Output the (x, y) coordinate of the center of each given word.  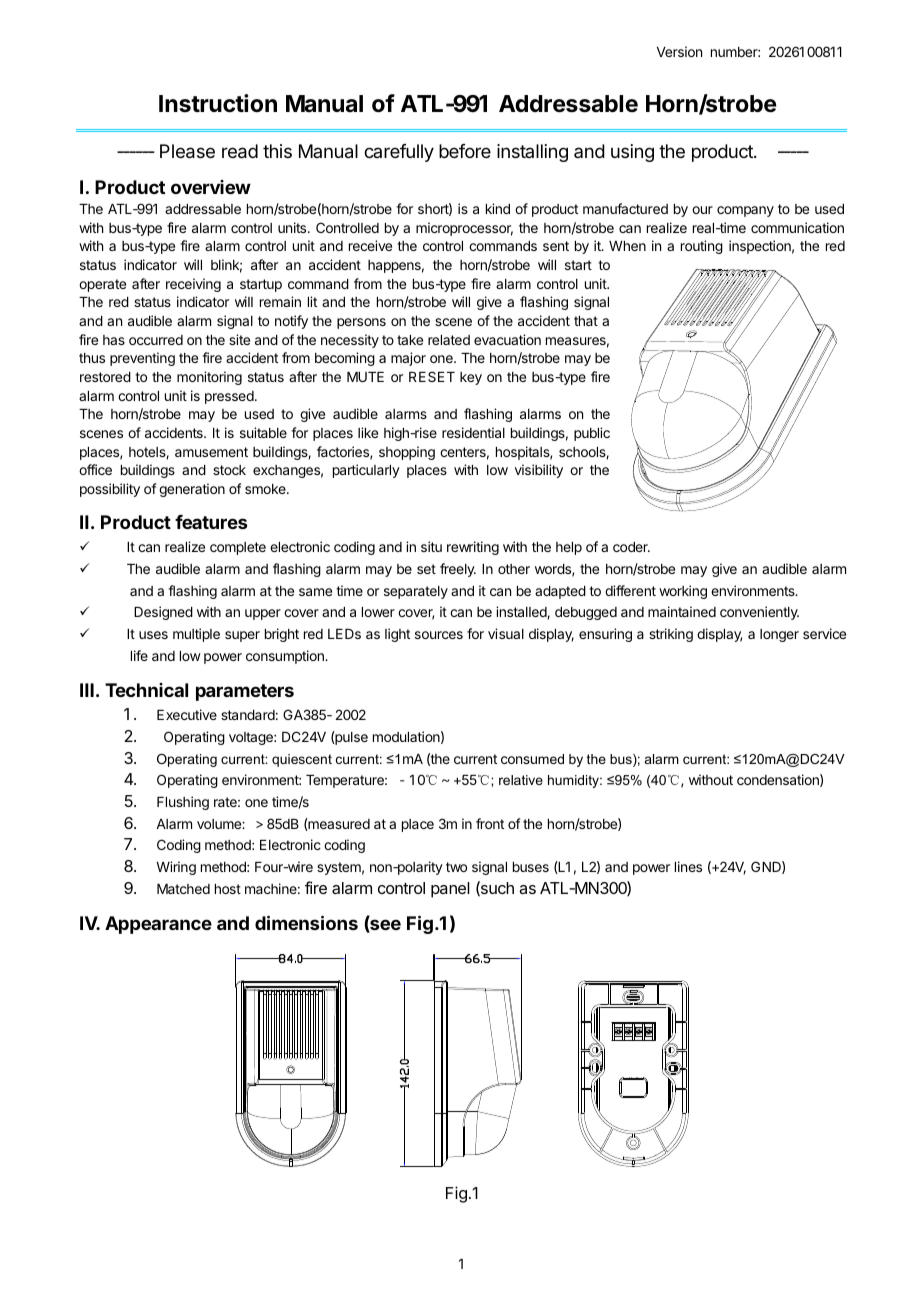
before (465, 151)
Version (679, 51)
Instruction (218, 103)
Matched (183, 889)
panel (450, 890)
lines (688, 866)
